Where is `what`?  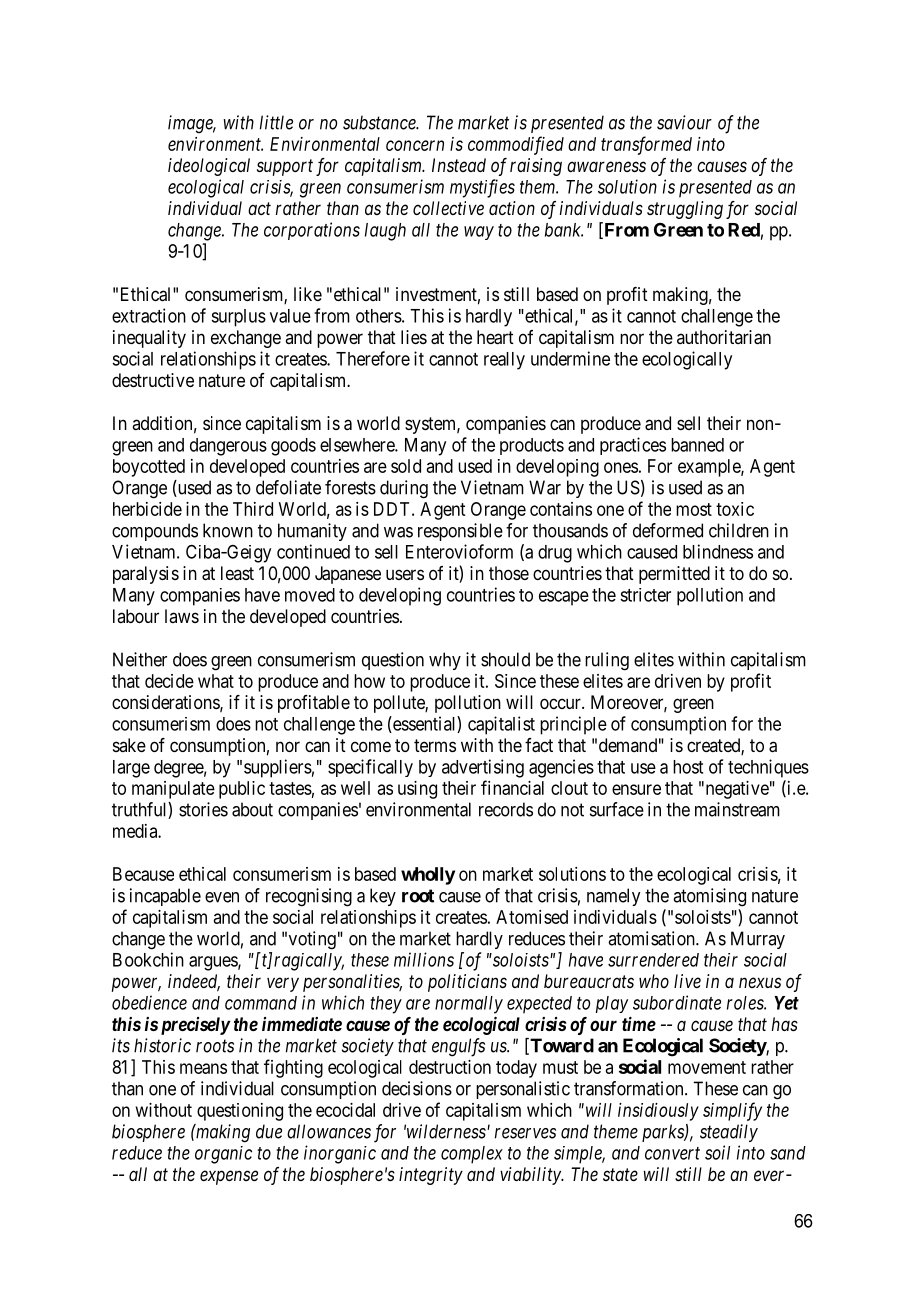 what is located at coordinates (216, 681).
